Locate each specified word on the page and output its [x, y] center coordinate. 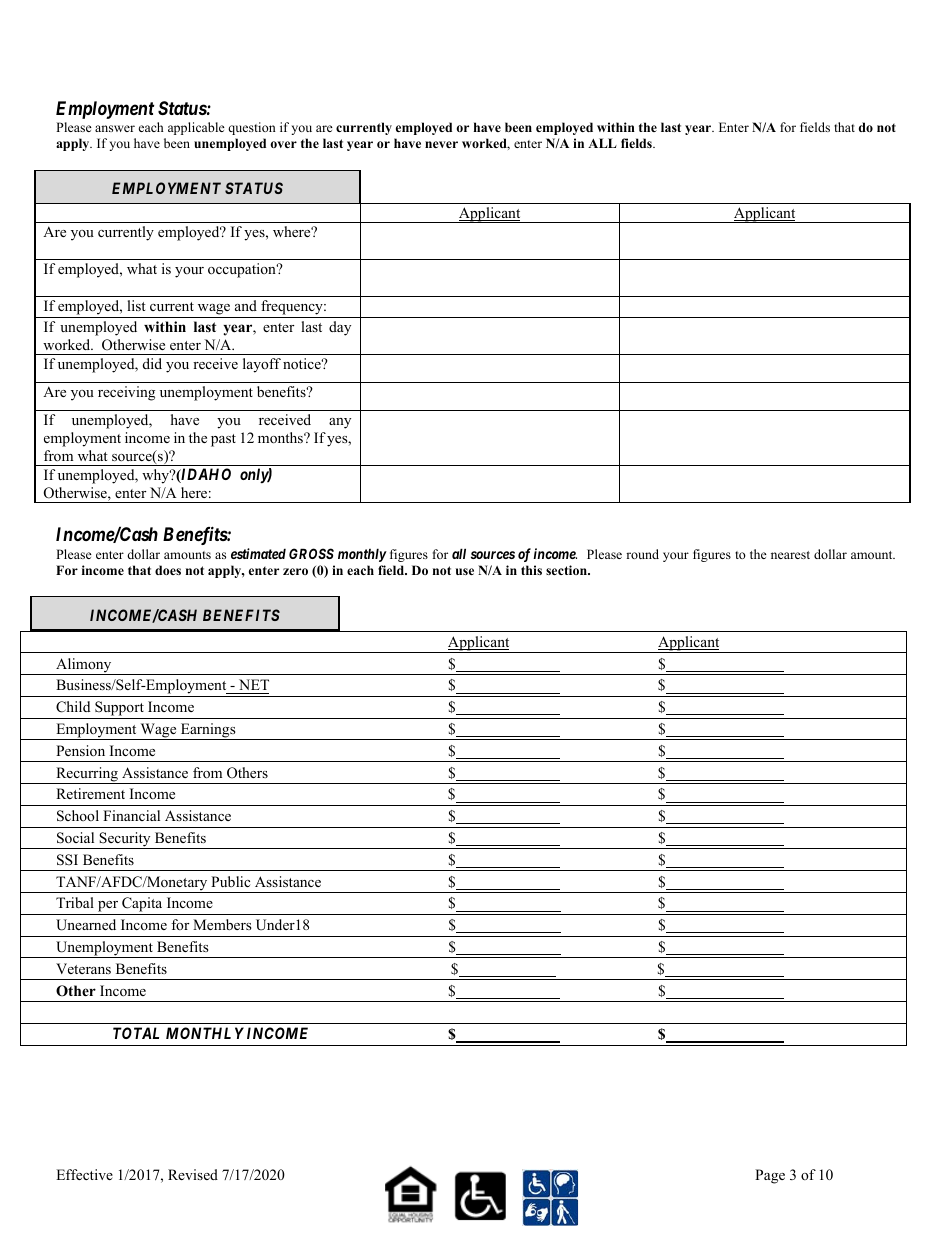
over [283, 144]
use [465, 571]
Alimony [84, 666]
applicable [196, 128]
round [642, 554]
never [441, 144]
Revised [193, 1174]
